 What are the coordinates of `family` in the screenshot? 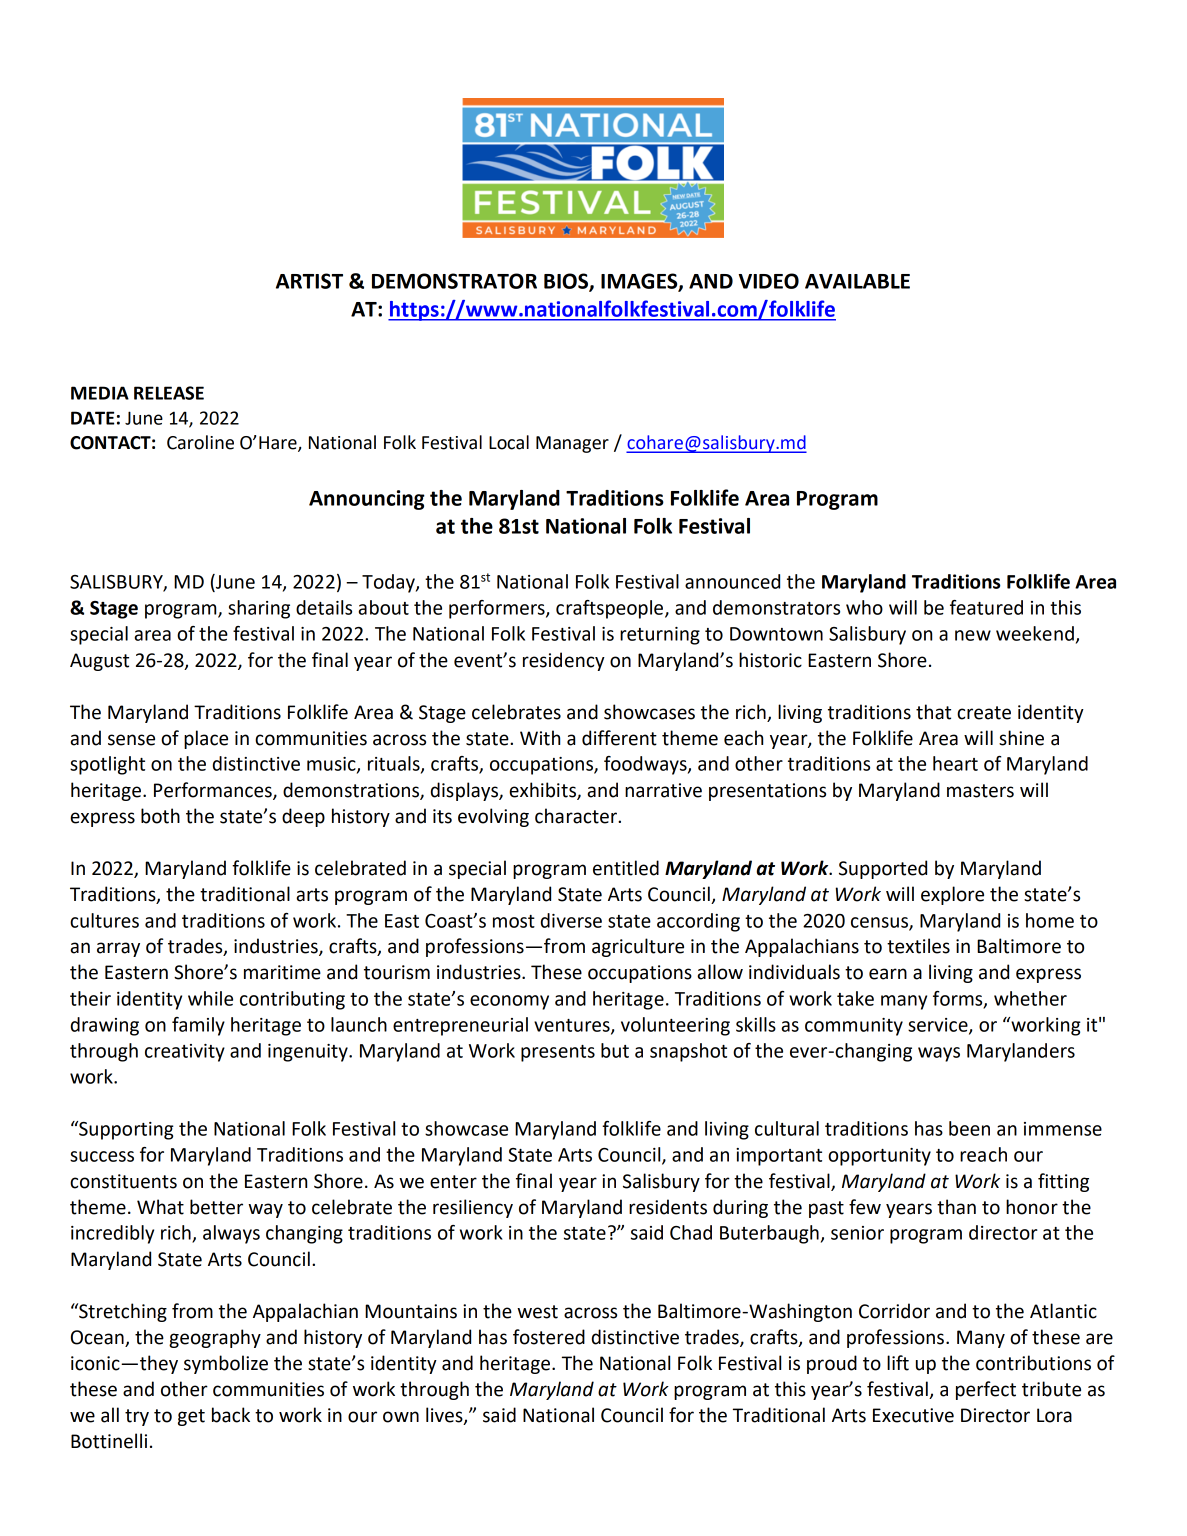 It's located at (198, 1026).
